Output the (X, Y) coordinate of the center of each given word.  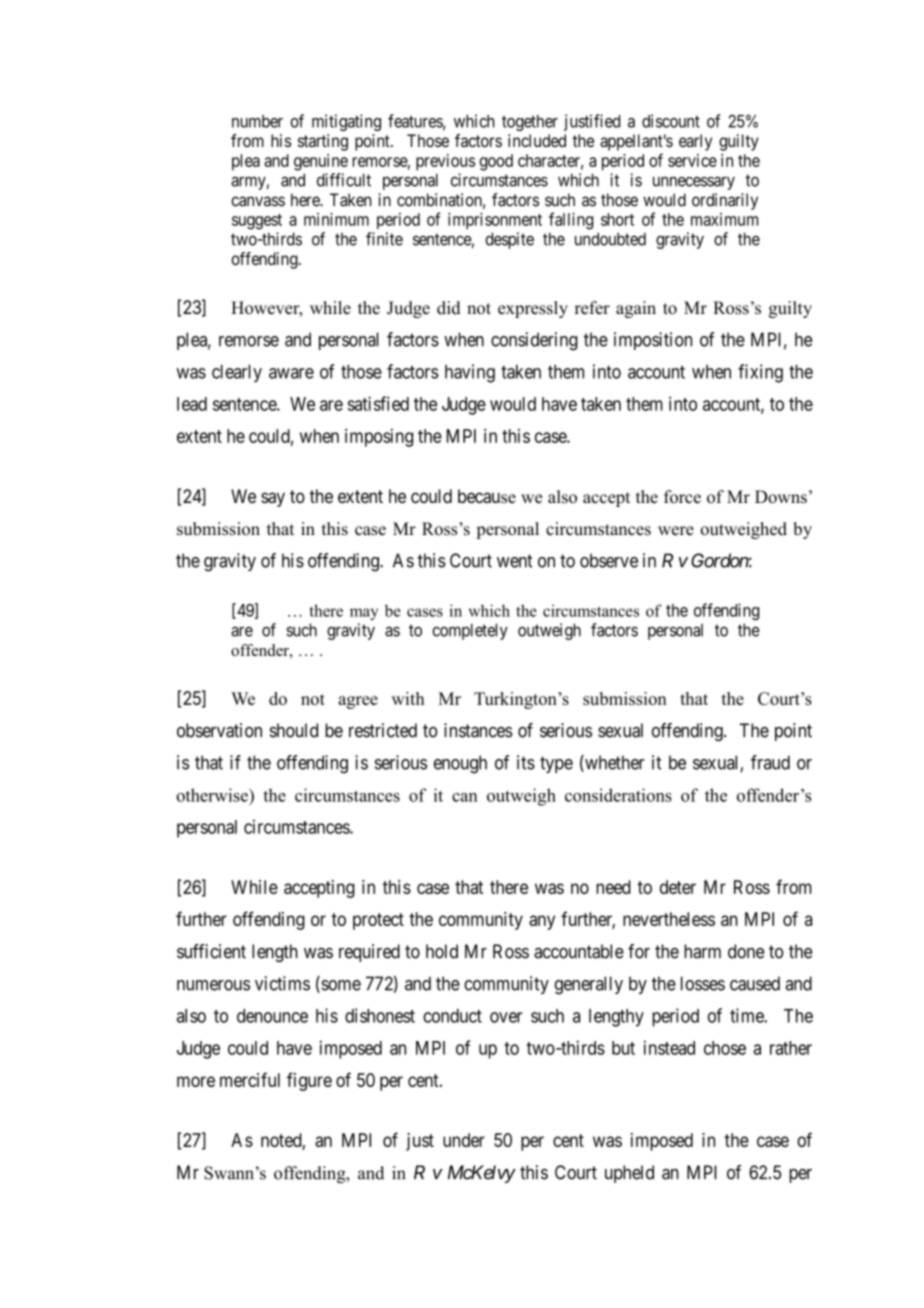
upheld (629, 1174)
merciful (250, 1079)
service (692, 160)
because (487, 496)
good (496, 162)
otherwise (213, 795)
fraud (770, 762)
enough (460, 764)
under (464, 1140)
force (682, 497)
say (273, 499)
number (257, 121)
